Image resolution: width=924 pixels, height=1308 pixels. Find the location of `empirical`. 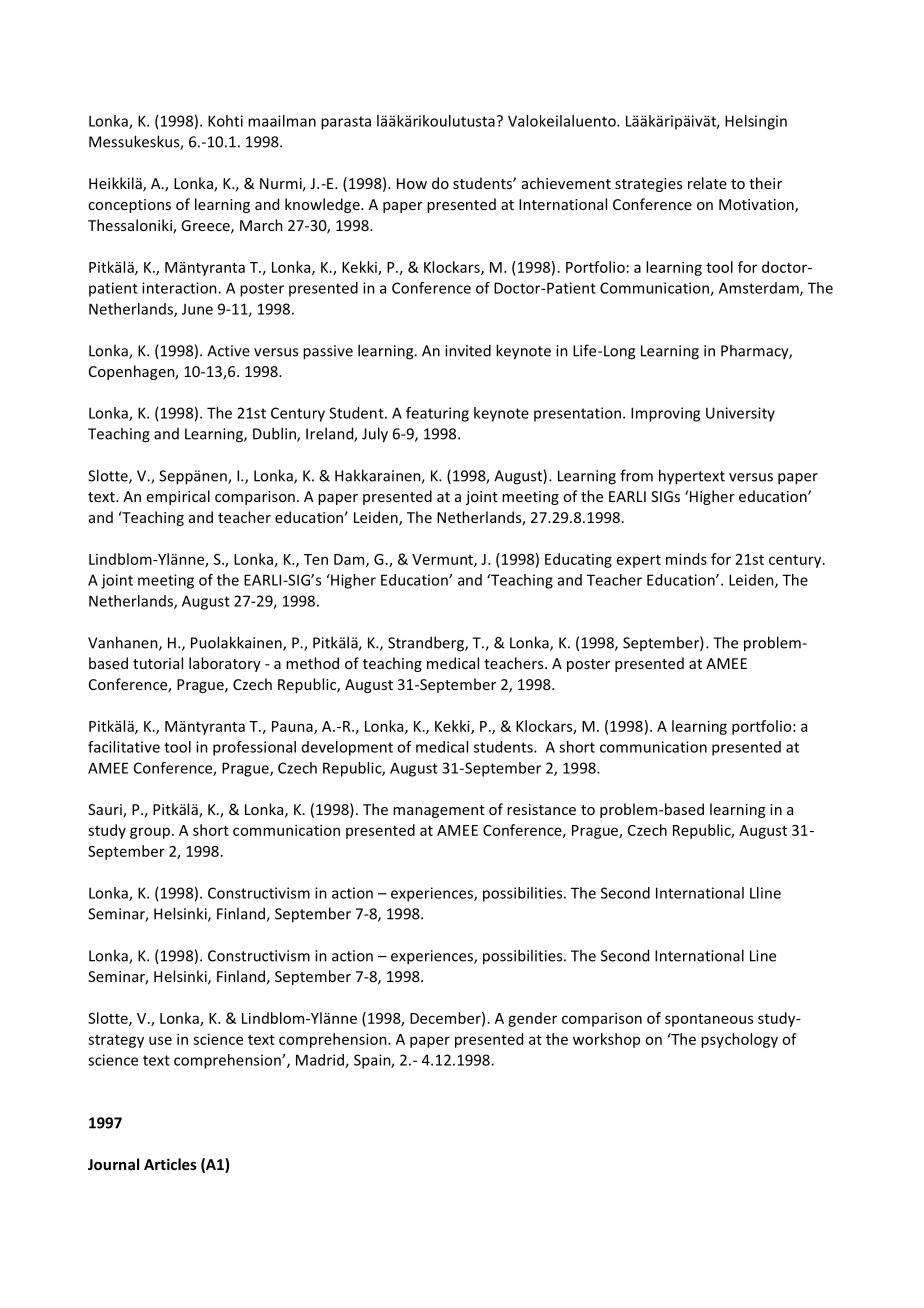

empirical is located at coordinates (178, 497).
